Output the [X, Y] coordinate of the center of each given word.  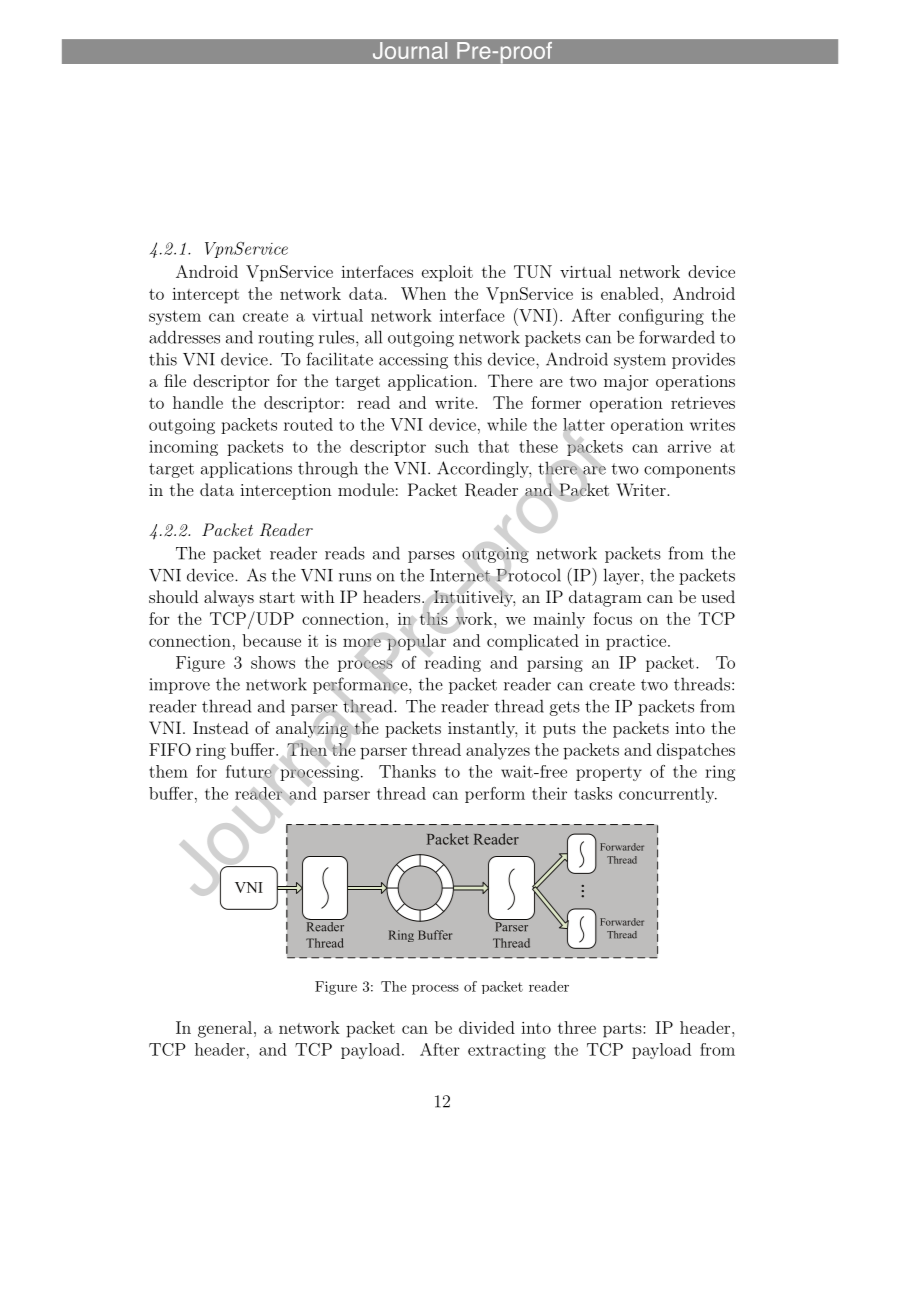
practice [636, 643]
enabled [630, 293]
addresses [184, 337]
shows [273, 662]
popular [416, 642]
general [225, 1029]
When [423, 293]
